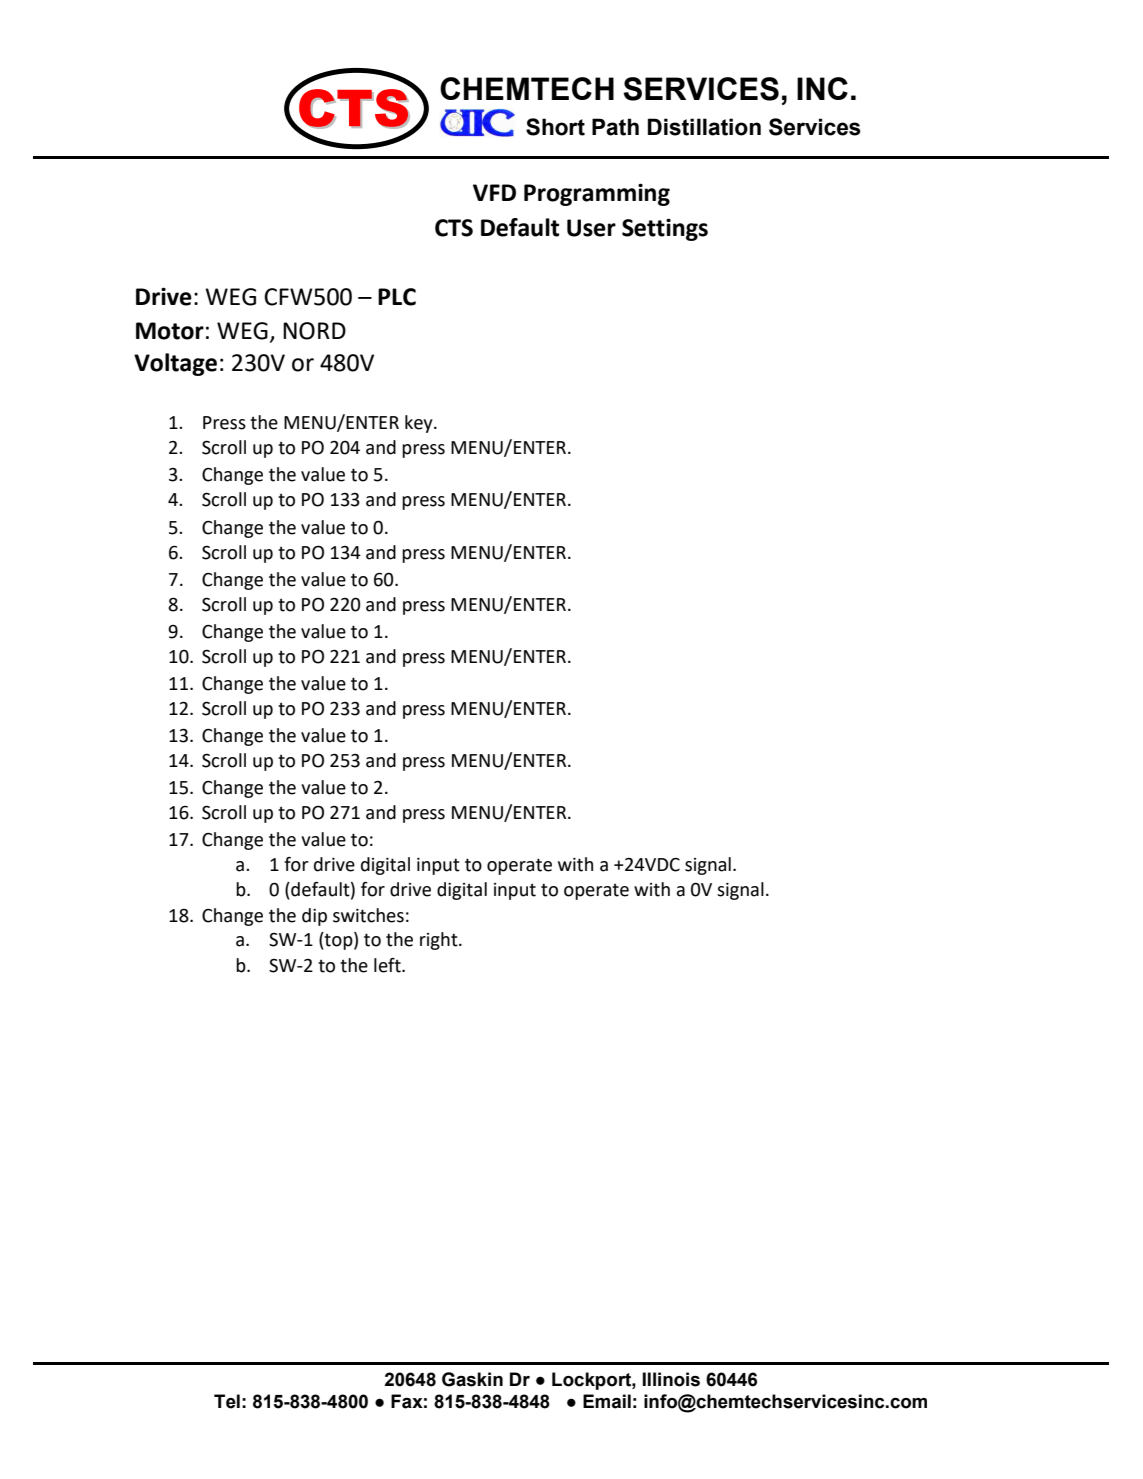 The height and width of the image is (1479, 1143). Describe the element at coordinates (615, 127) in the image. I see `Path` at that location.
